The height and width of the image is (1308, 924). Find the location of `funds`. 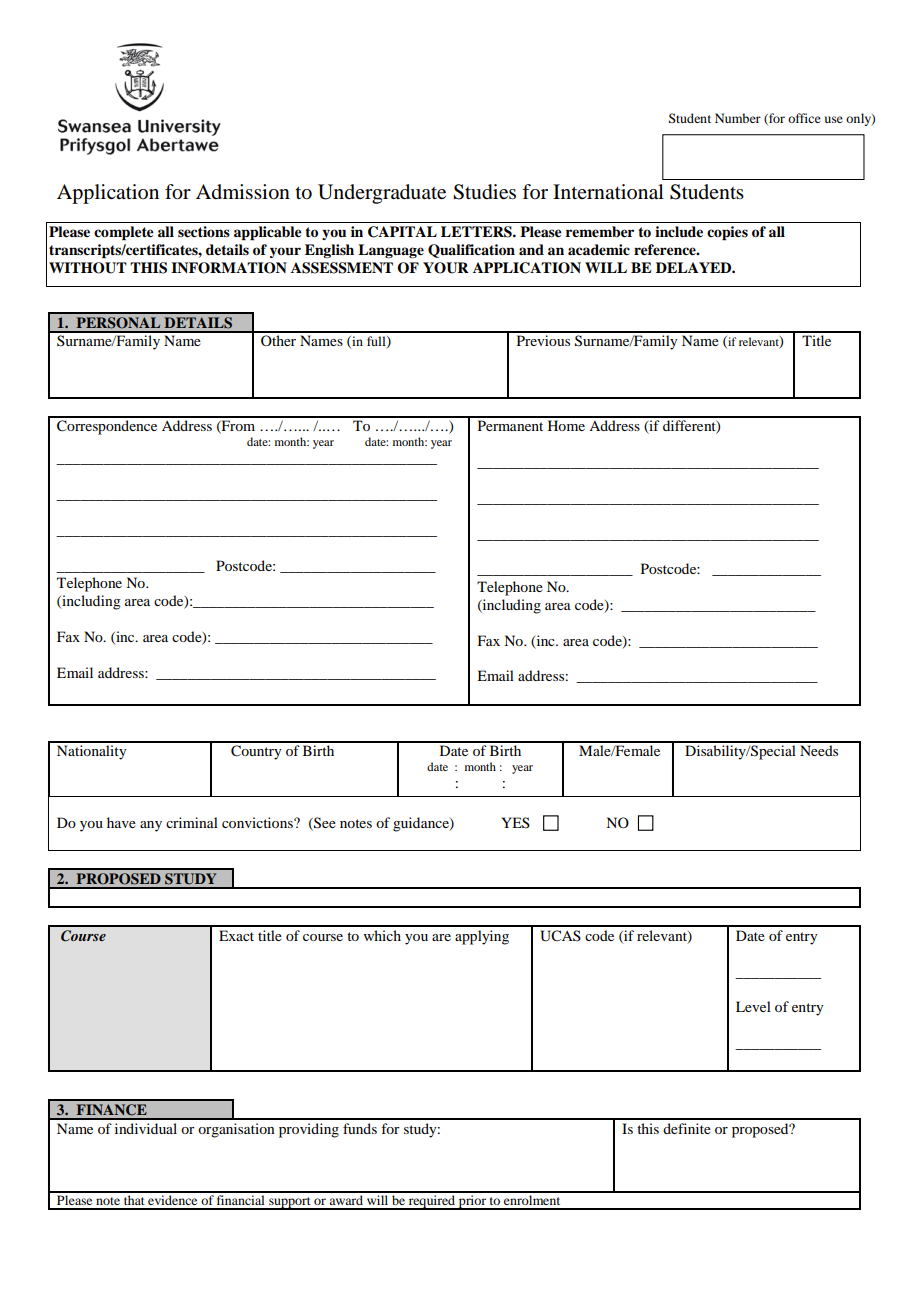

funds is located at coordinates (360, 1128).
